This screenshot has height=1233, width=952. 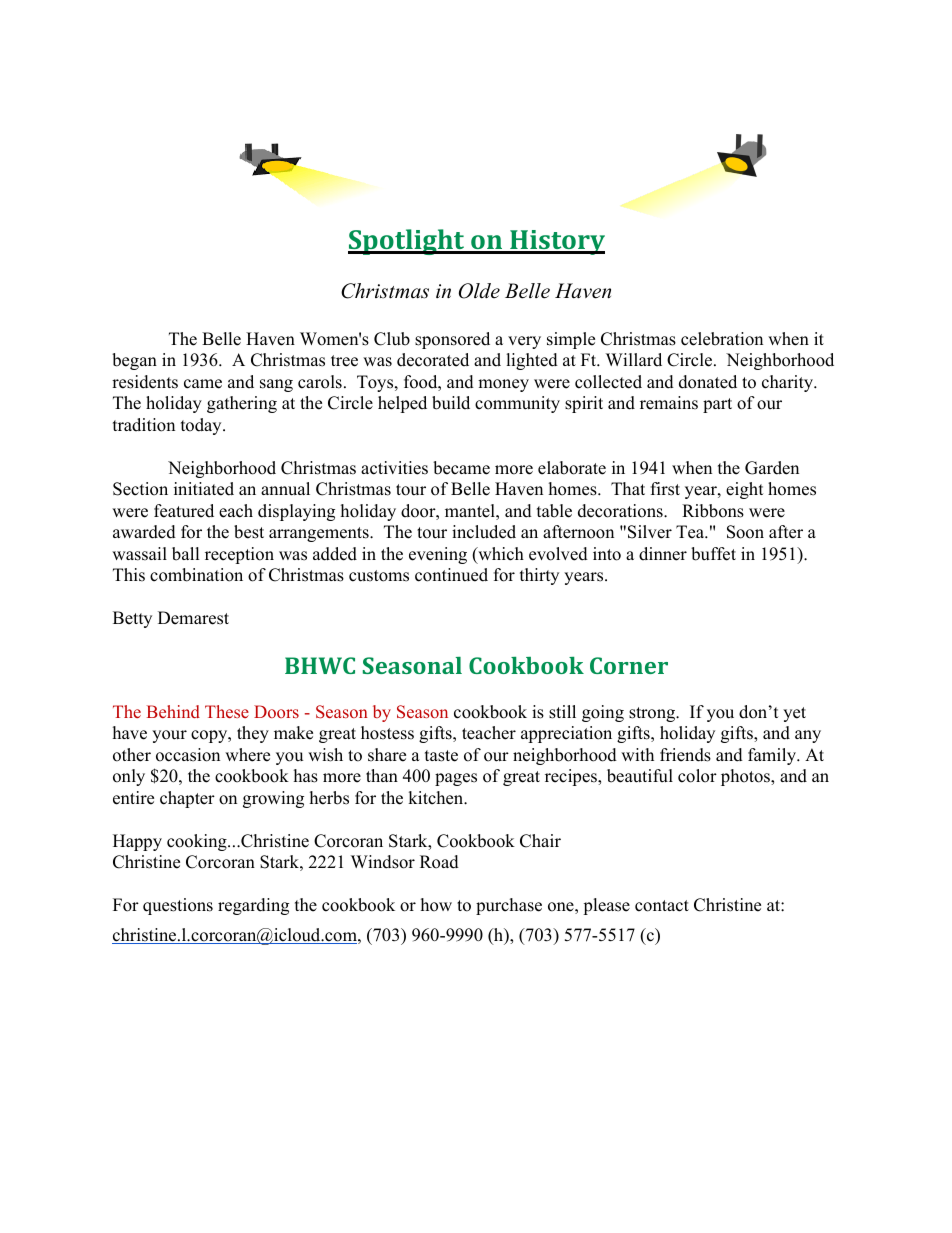 What do you see at coordinates (562, 712) in the screenshot?
I see `still` at bounding box center [562, 712].
